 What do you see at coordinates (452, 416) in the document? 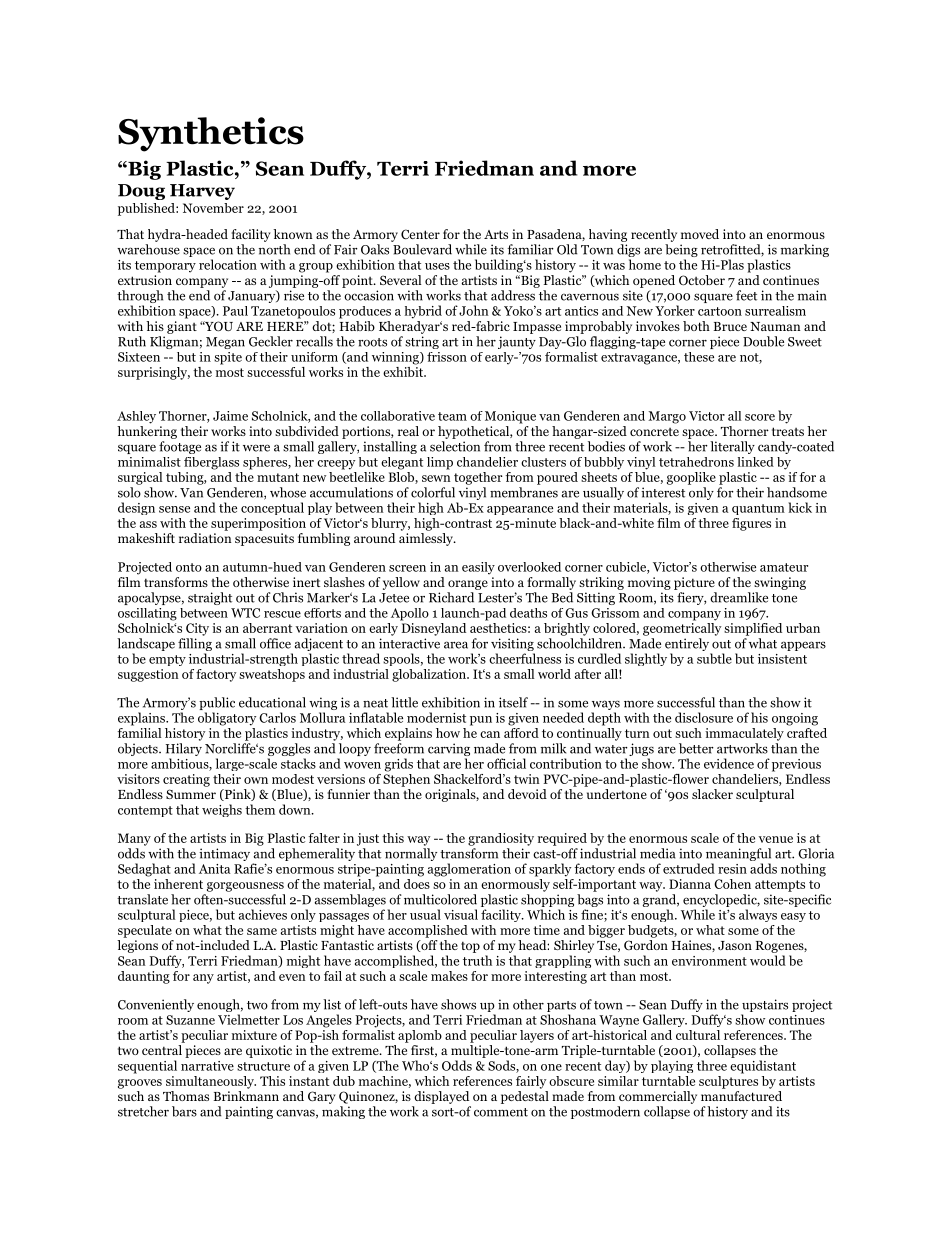
I see `team` at bounding box center [452, 416].
